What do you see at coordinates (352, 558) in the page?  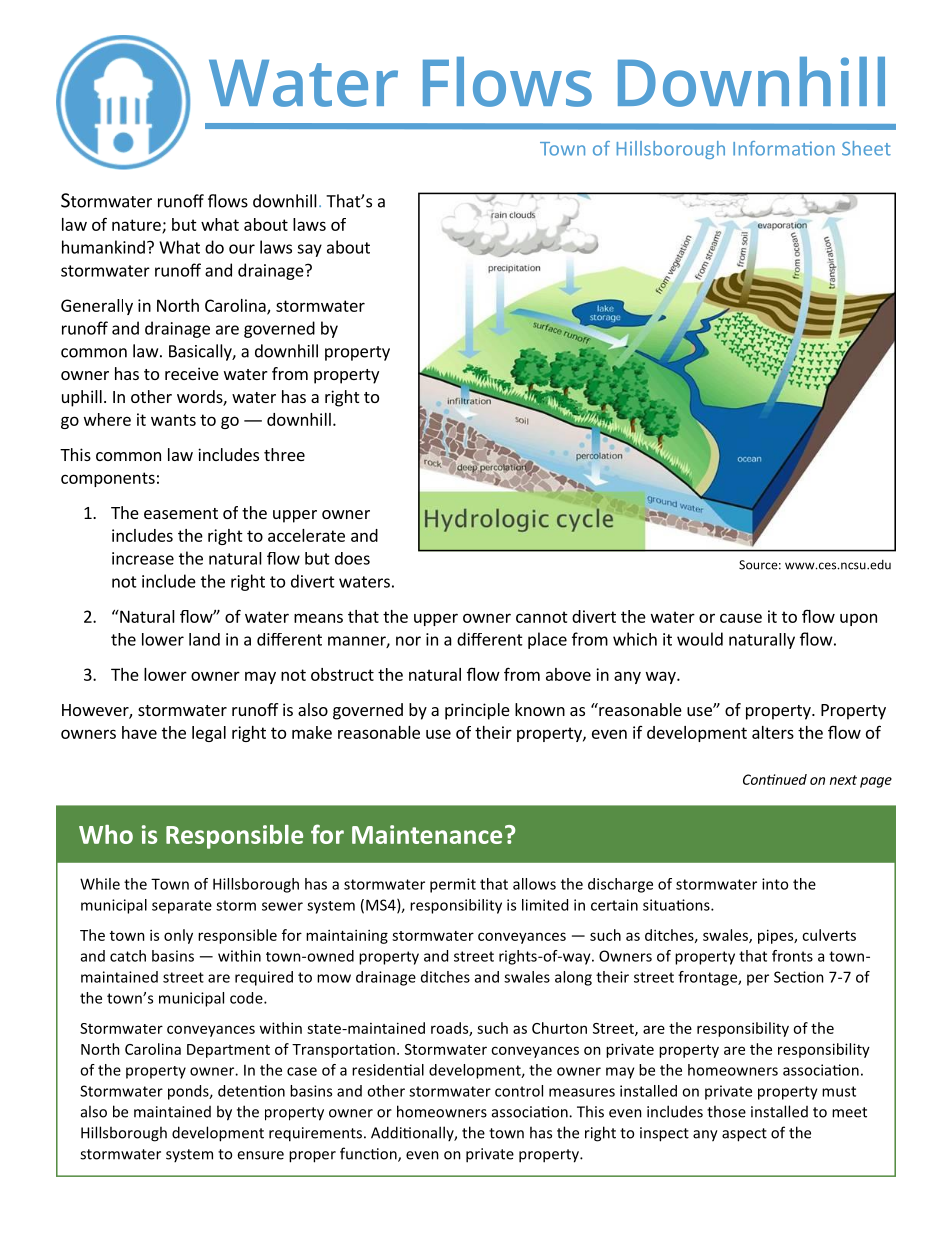 I see `does` at bounding box center [352, 558].
